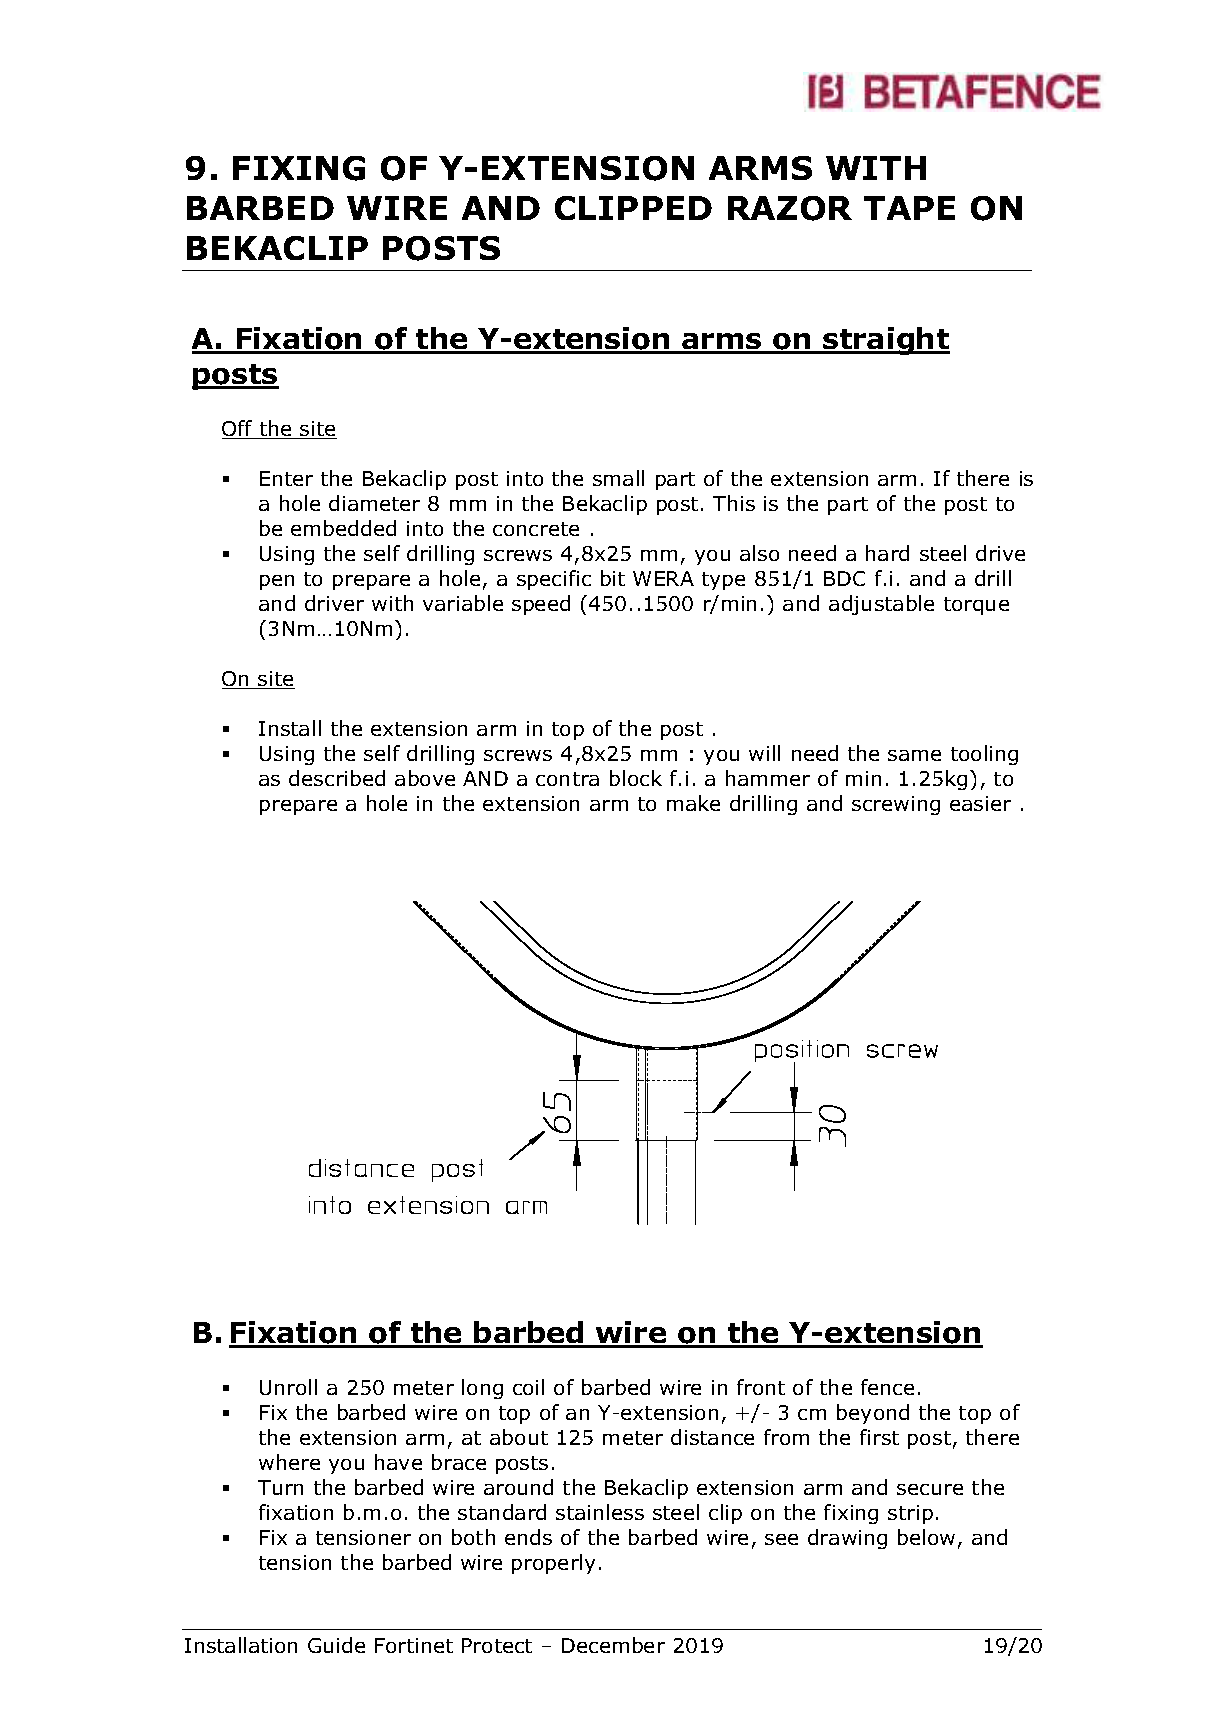  I want to click on block, so click(636, 778).
